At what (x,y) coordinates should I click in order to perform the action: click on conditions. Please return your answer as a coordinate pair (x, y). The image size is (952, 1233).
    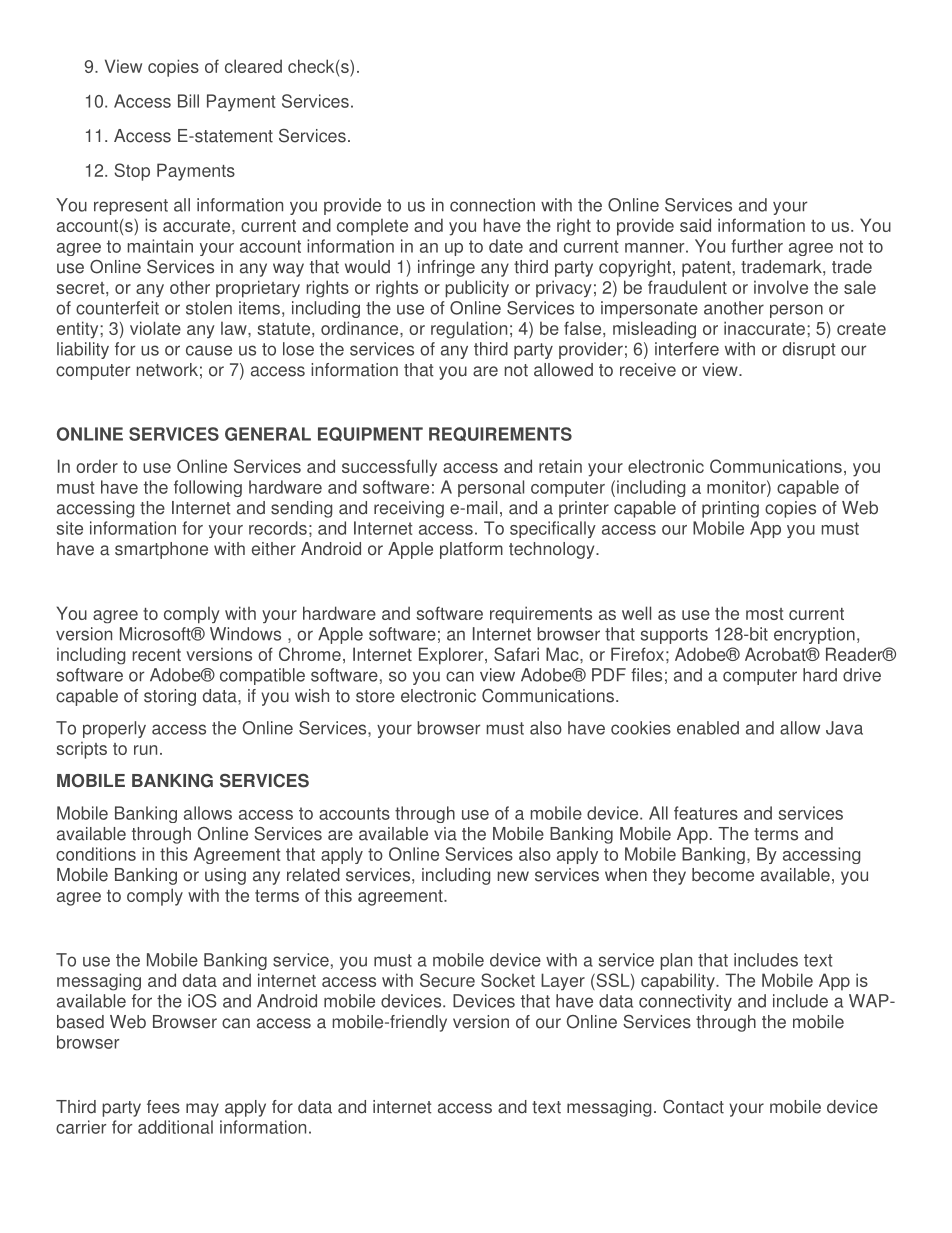
    Looking at the image, I should click on (96, 854).
